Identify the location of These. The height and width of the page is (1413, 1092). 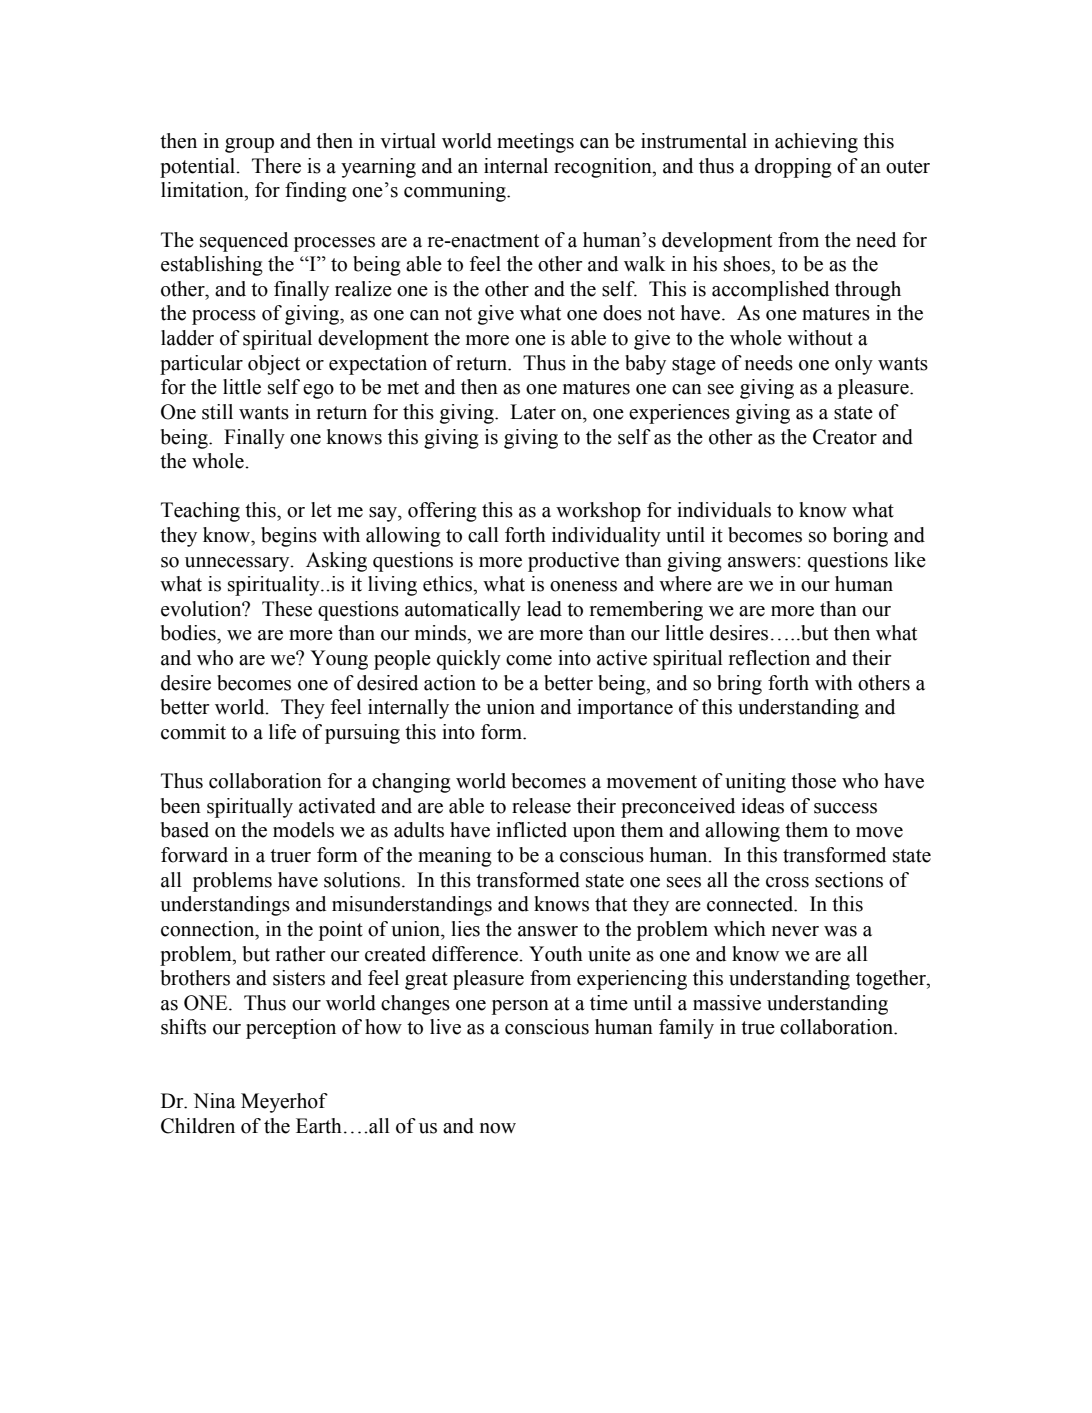
(287, 609).
